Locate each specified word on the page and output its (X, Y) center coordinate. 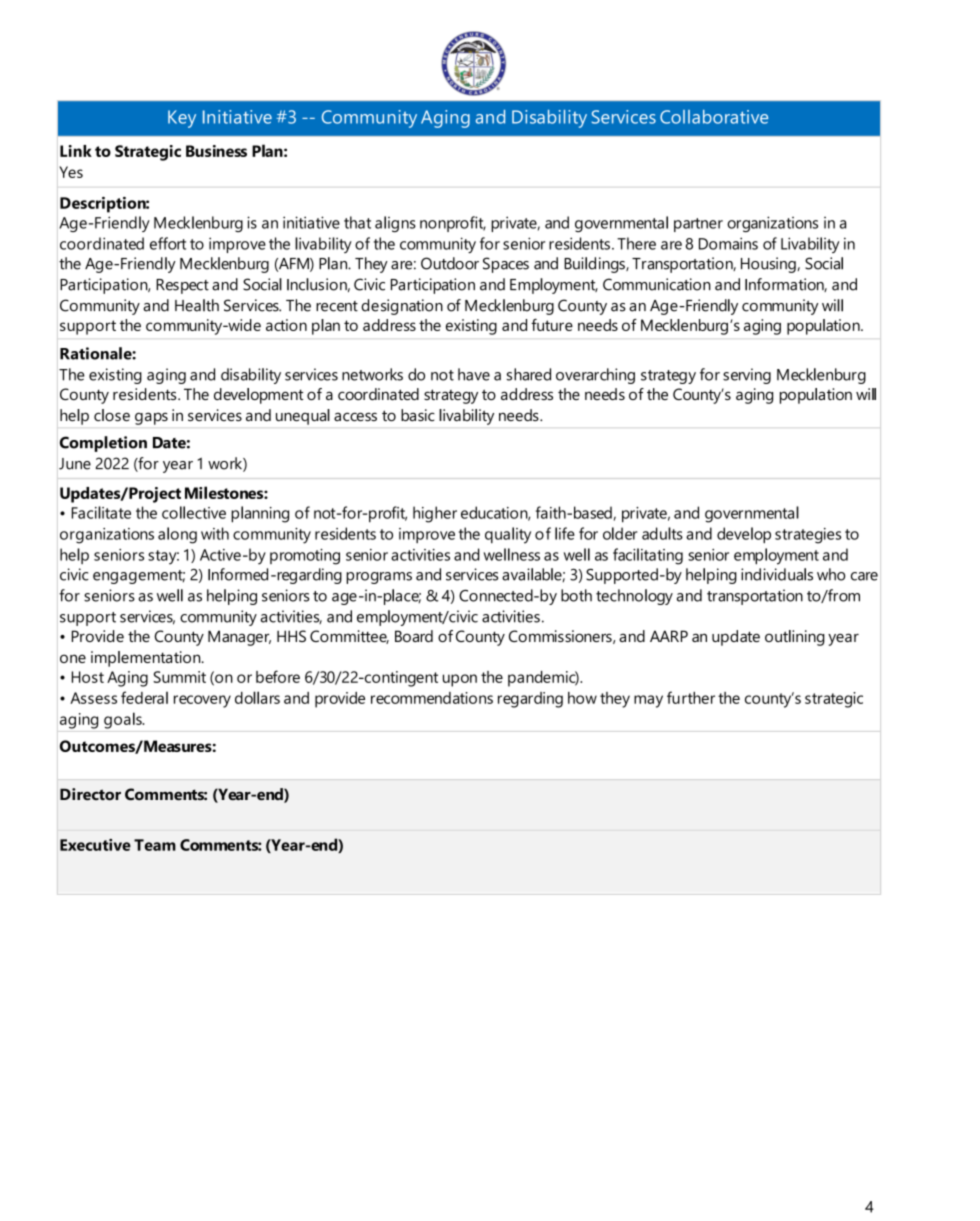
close (112, 415)
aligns (395, 224)
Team (155, 845)
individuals (777, 574)
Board (414, 636)
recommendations (432, 698)
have (474, 374)
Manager (239, 638)
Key (182, 119)
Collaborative (714, 117)
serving (747, 376)
